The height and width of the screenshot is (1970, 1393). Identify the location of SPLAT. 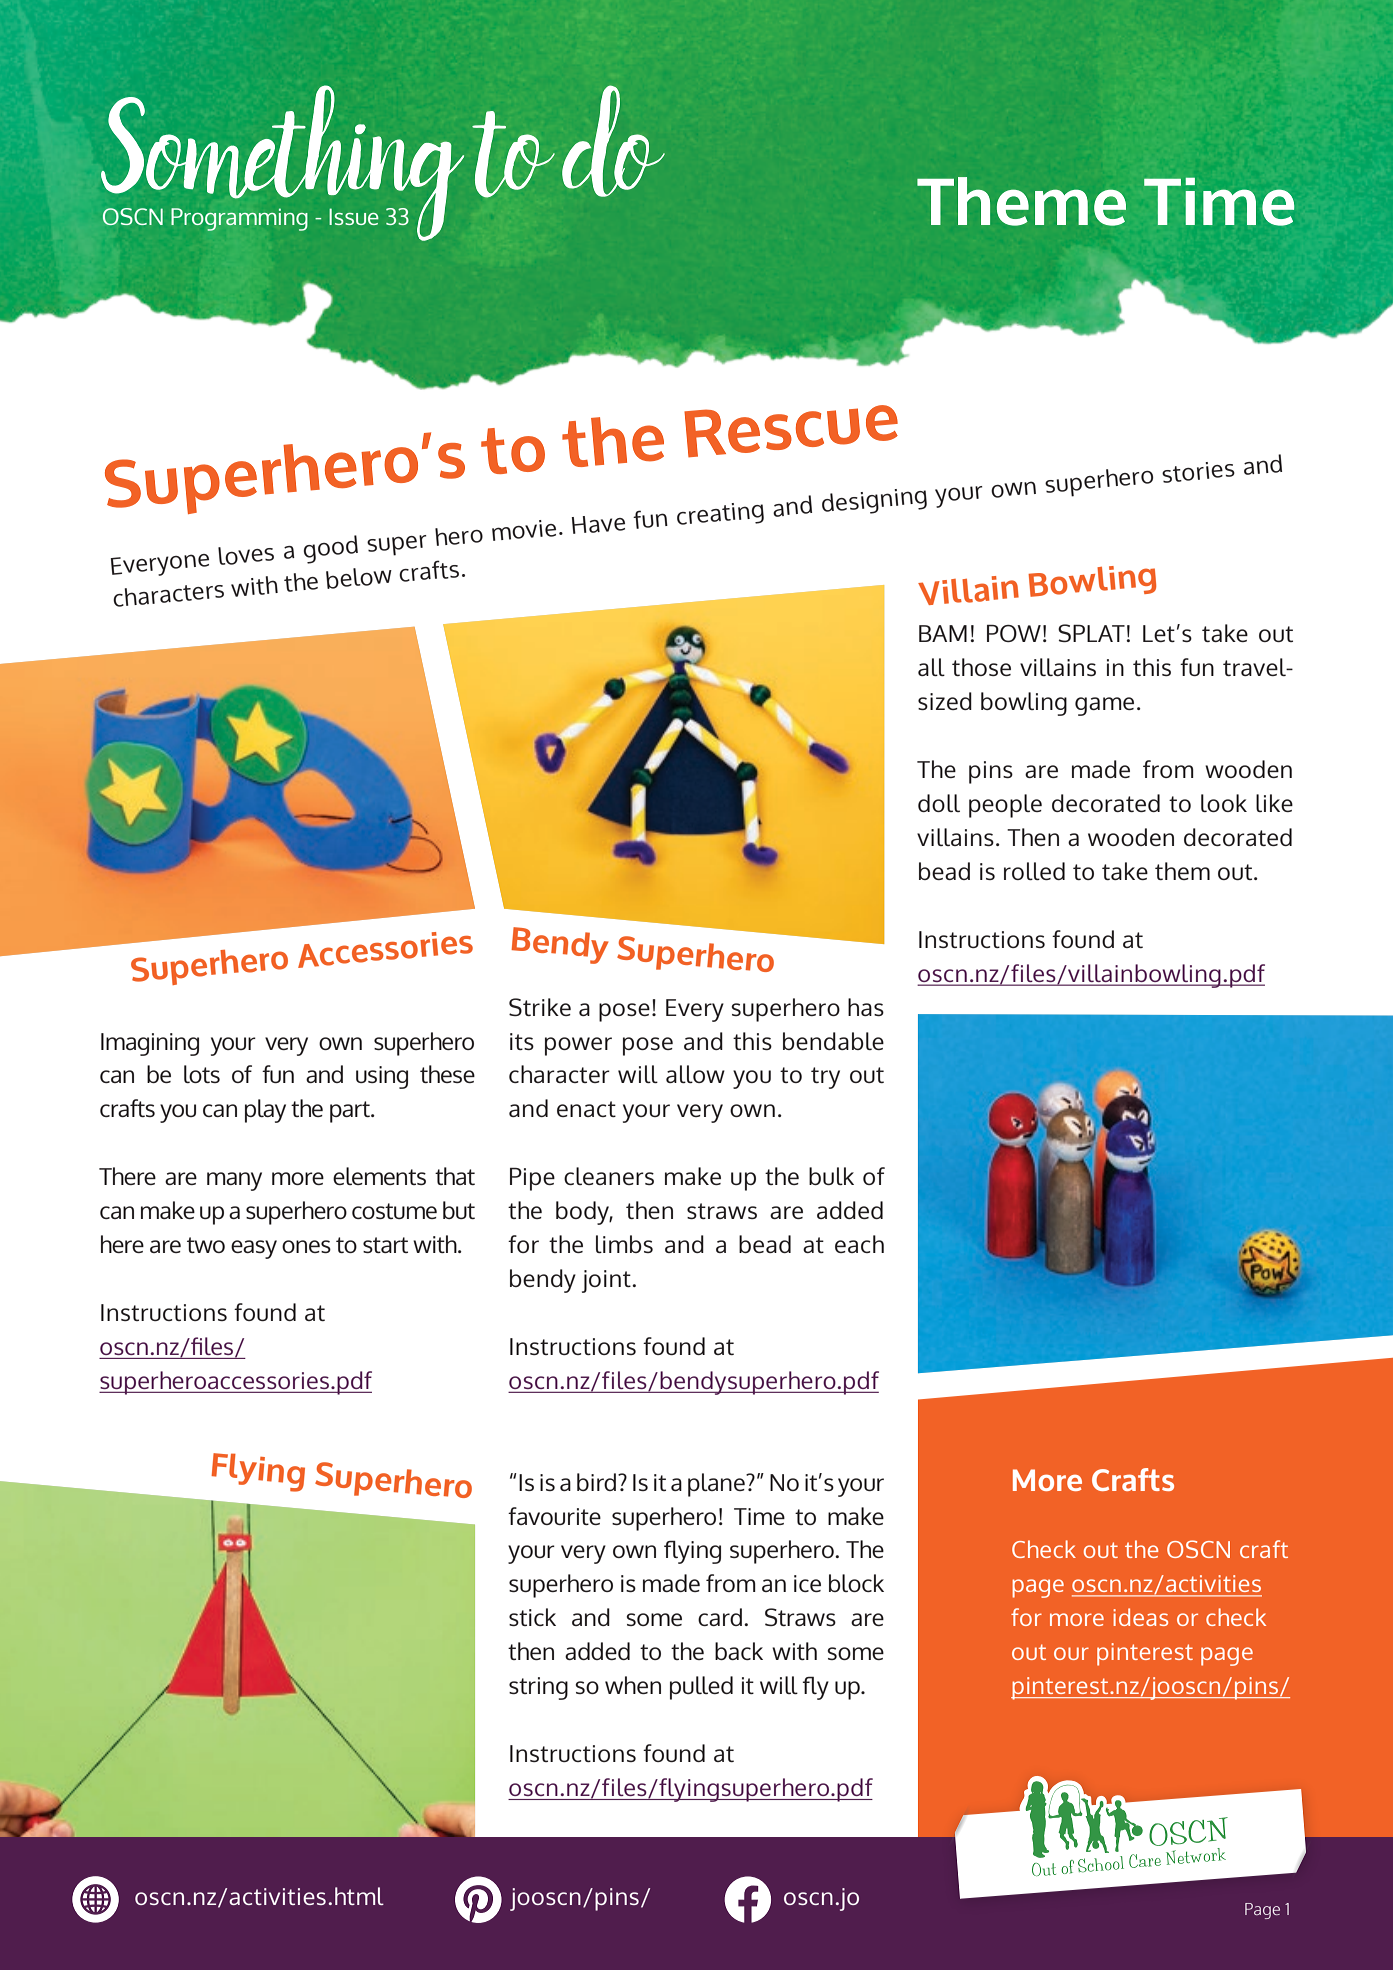
(1092, 633).
